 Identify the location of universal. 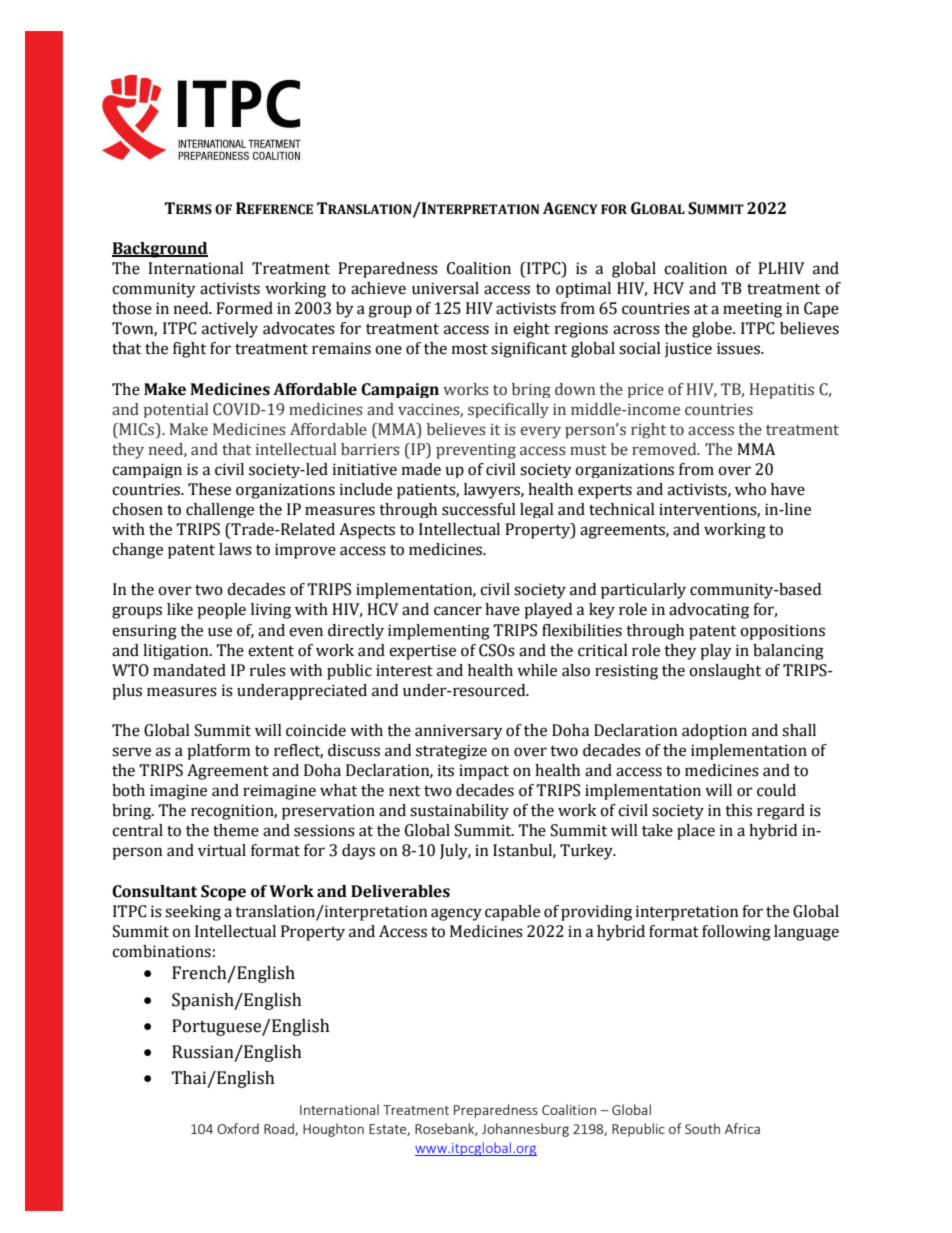
(445, 288).
